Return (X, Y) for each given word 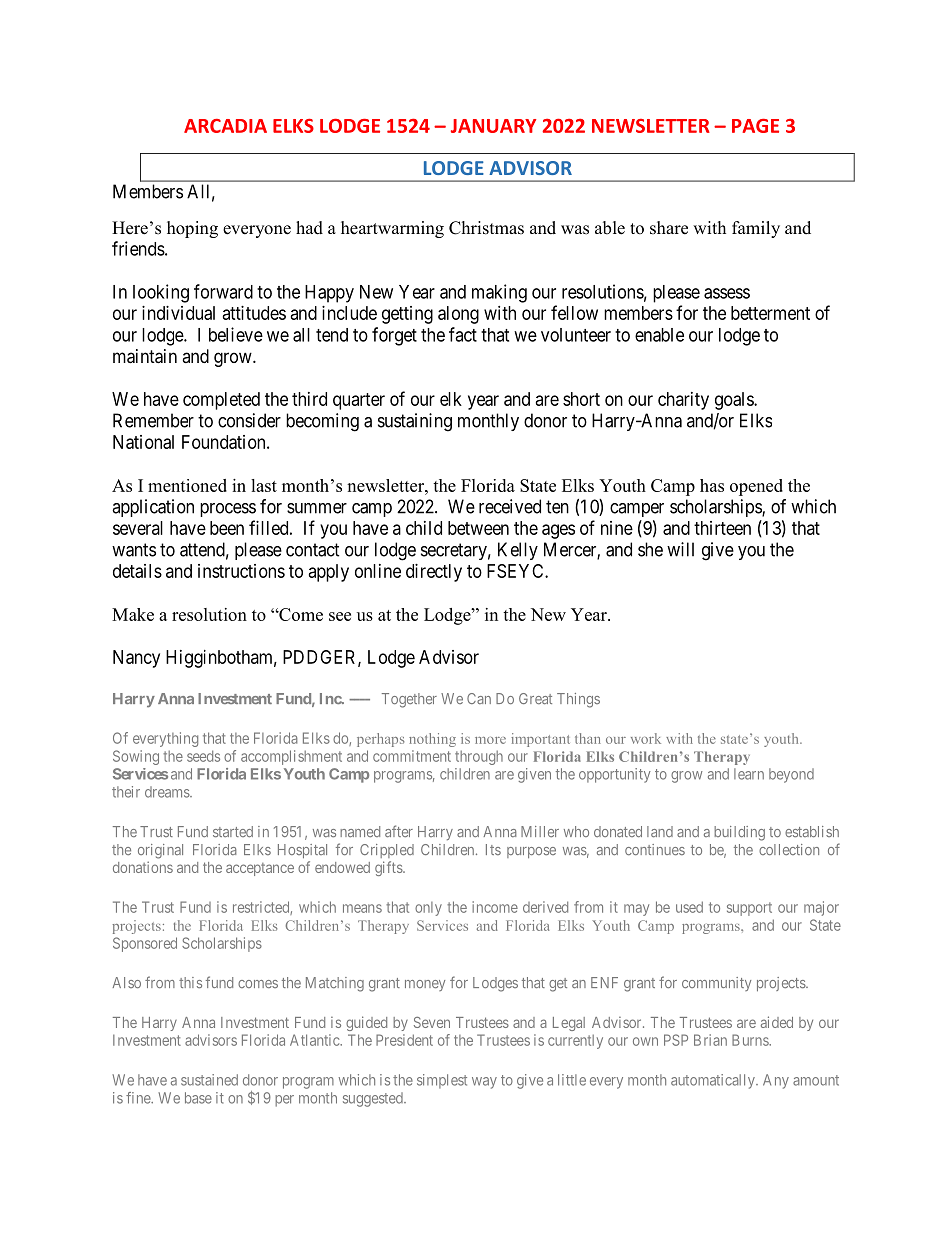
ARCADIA (225, 126)
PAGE (755, 126)
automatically (714, 1081)
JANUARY (493, 126)
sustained (209, 1080)
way (484, 1083)
